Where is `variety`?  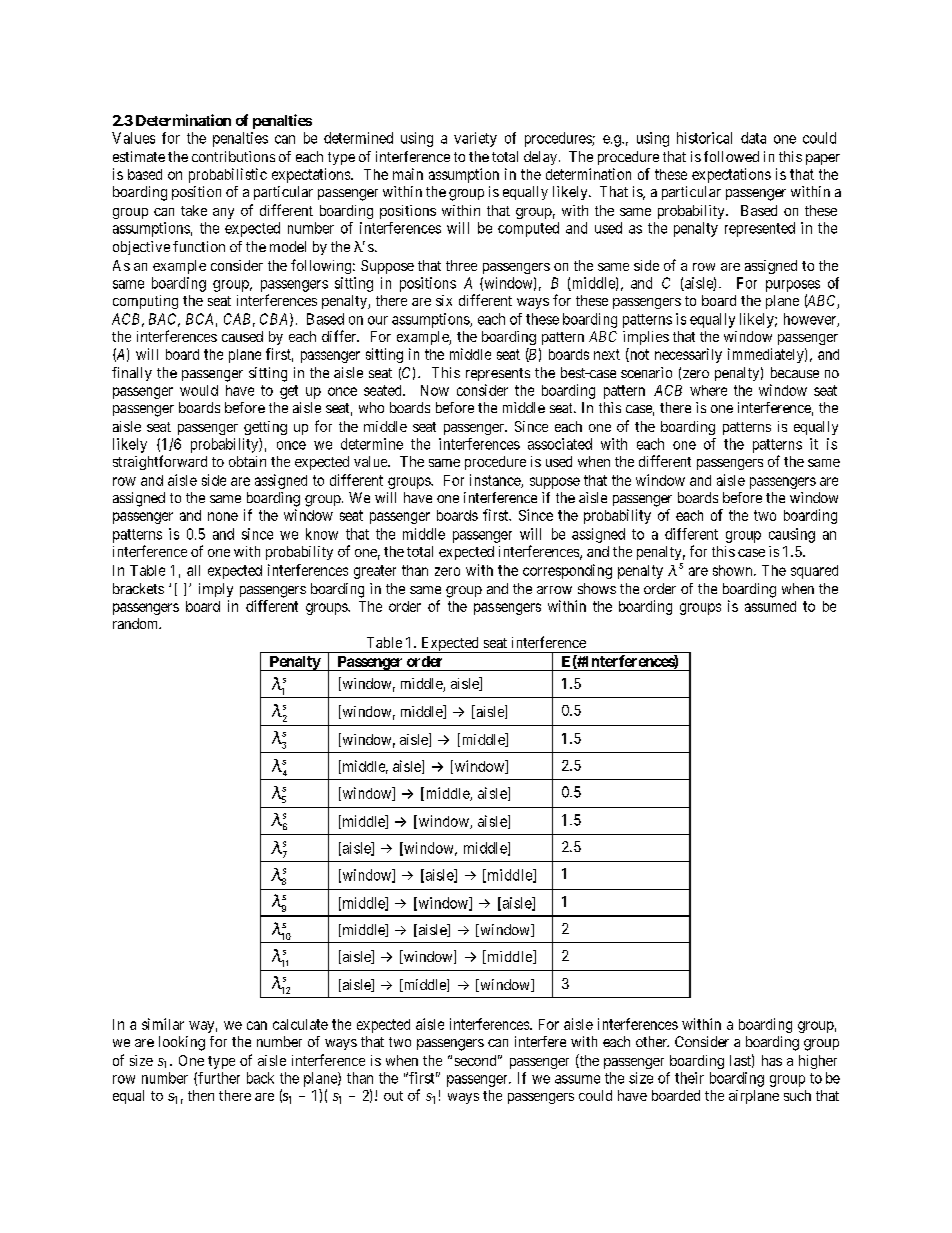
variety is located at coordinates (475, 139).
